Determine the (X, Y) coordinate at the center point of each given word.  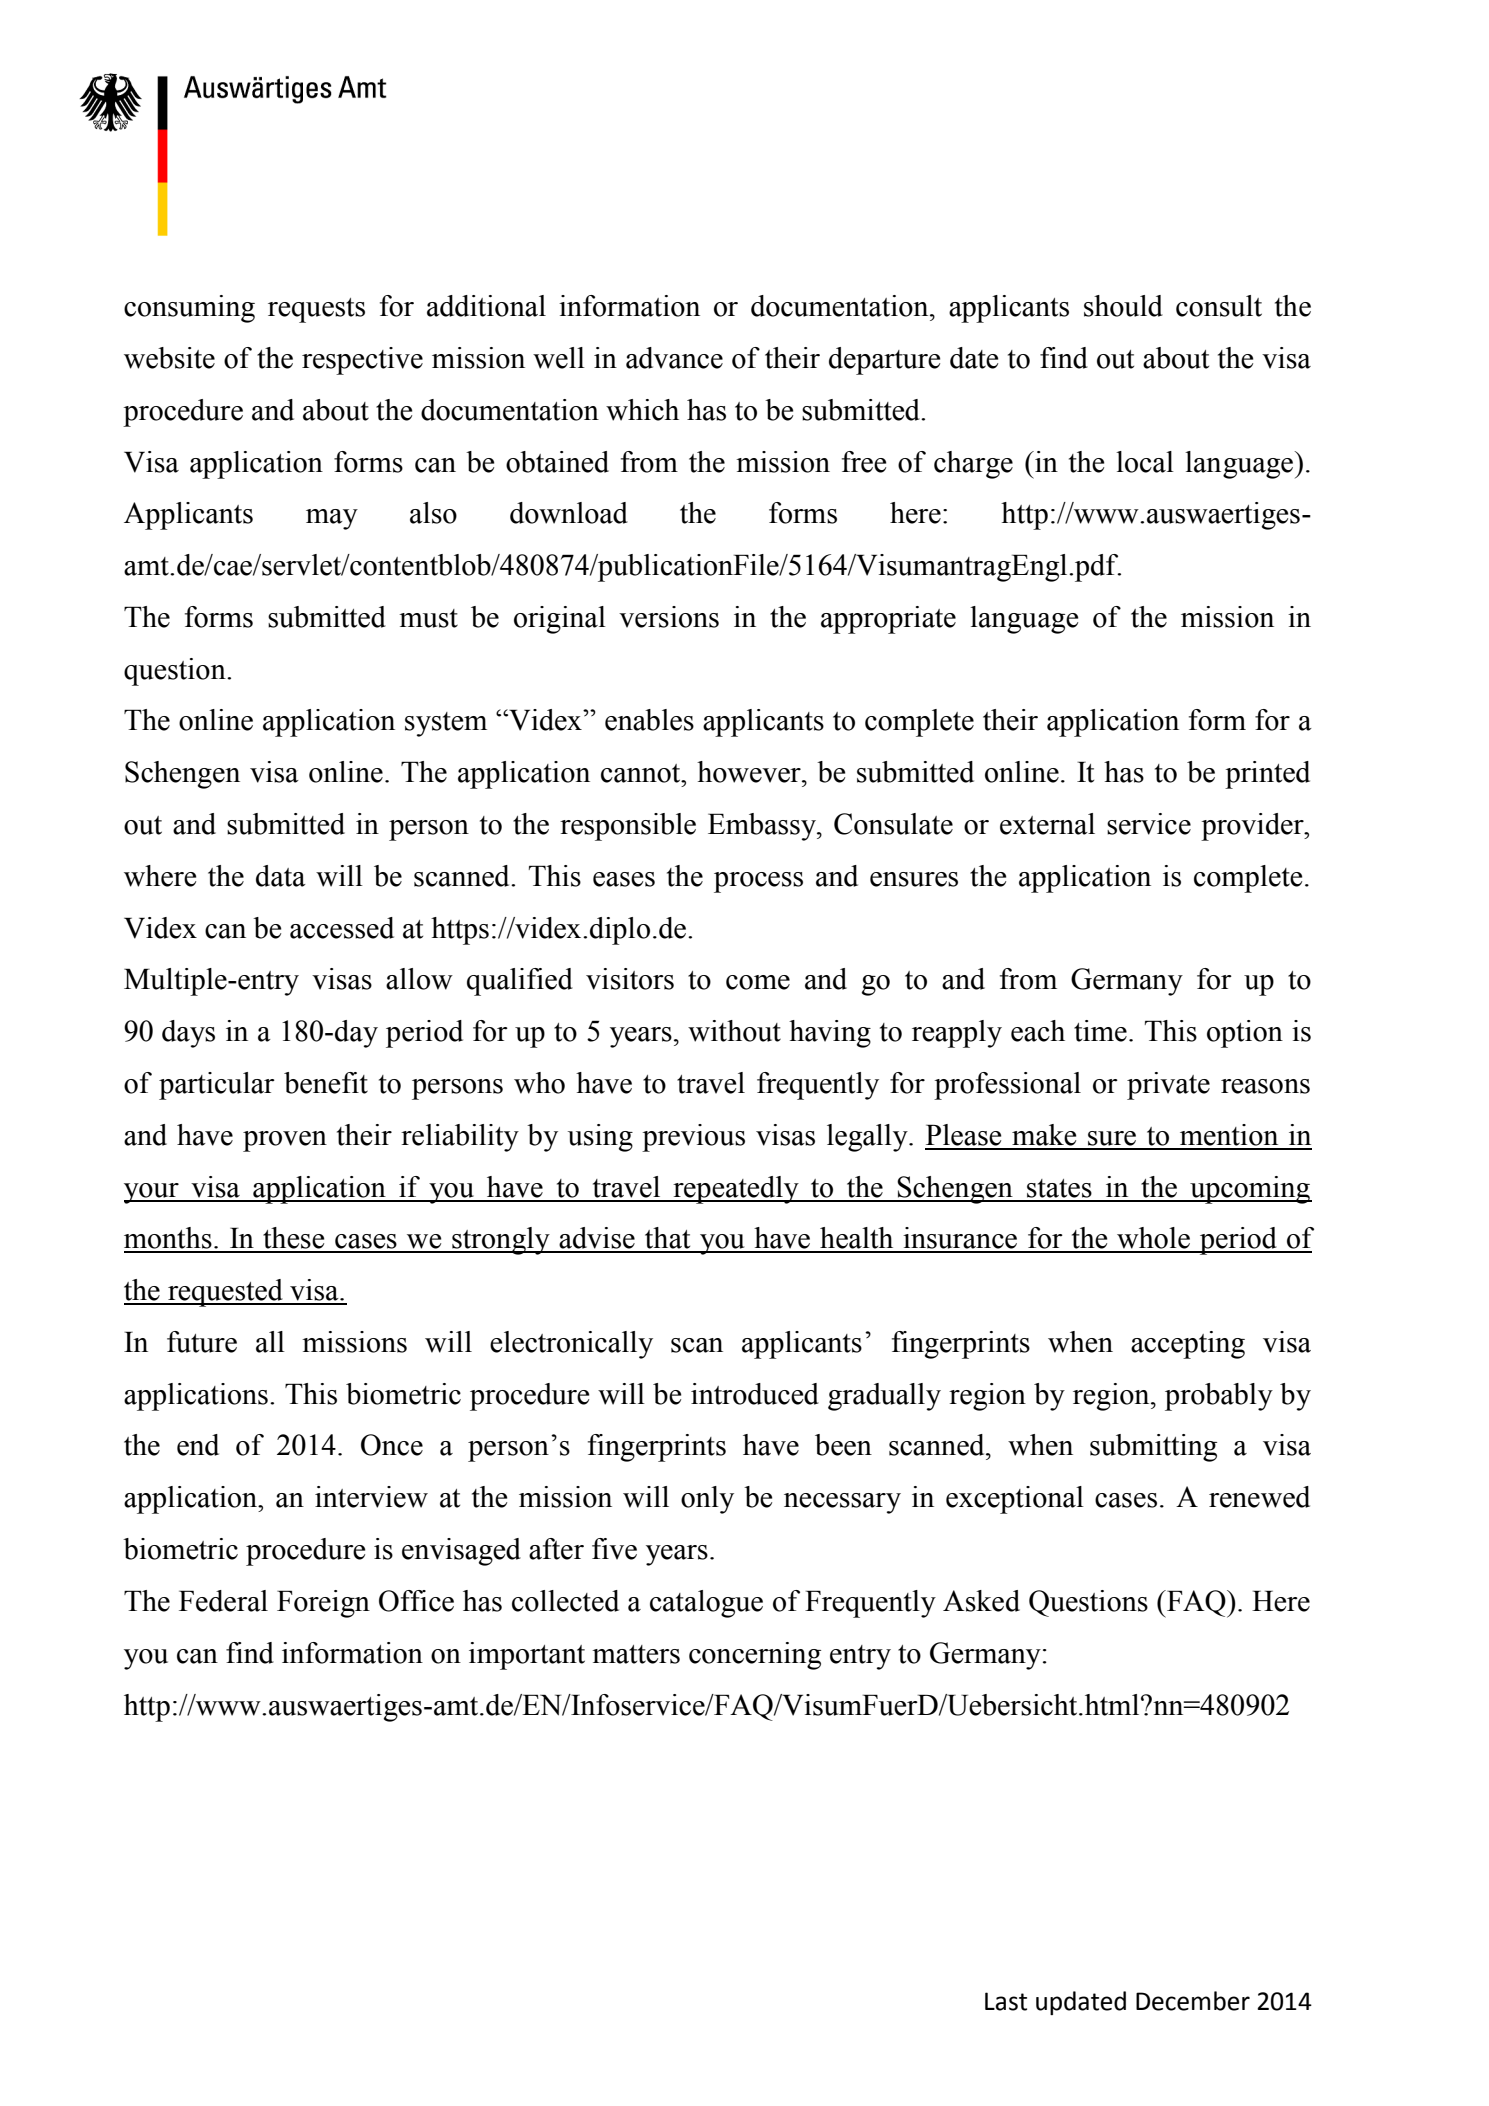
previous (693, 1138)
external (1047, 824)
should (1123, 306)
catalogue (706, 1604)
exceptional (1015, 1500)
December (1193, 2001)
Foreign (323, 1604)
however (750, 772)
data (281, 876)
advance (674, 358)
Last (1006, 2001)
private (1168, 1086)
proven (285, 1141)
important (527, 1656)
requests (316, 310)
